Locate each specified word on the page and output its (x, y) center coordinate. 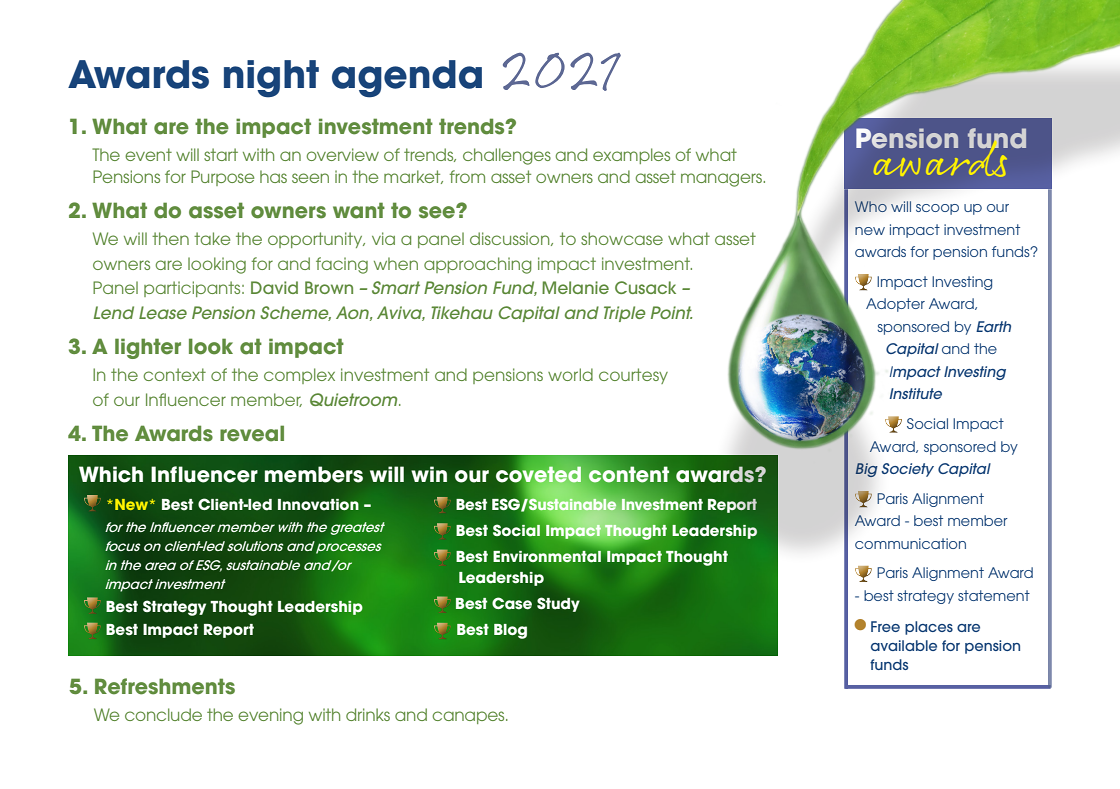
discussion (511, 239)
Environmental (547, 556)
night (271, 79)
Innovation (318, 505)
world (570, 374)
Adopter (895, 305)
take (212, 238)
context (174, 374)
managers (722, 180)
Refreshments (165, 686)
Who (871, 206)
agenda (407, 79)
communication (910, 543)
